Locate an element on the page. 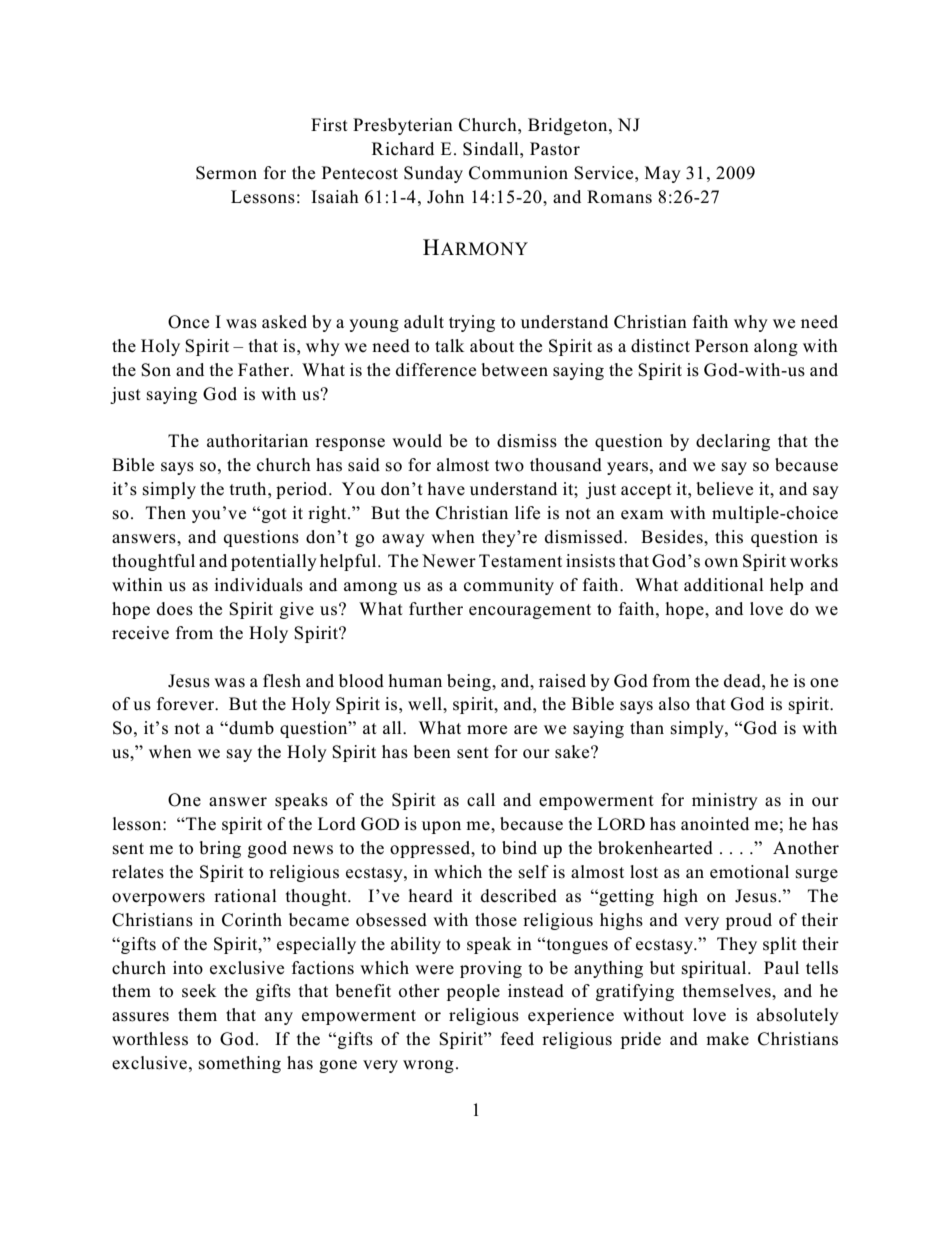 This page has height=1233, width=952. bring is located at coordinates (220, 849).
